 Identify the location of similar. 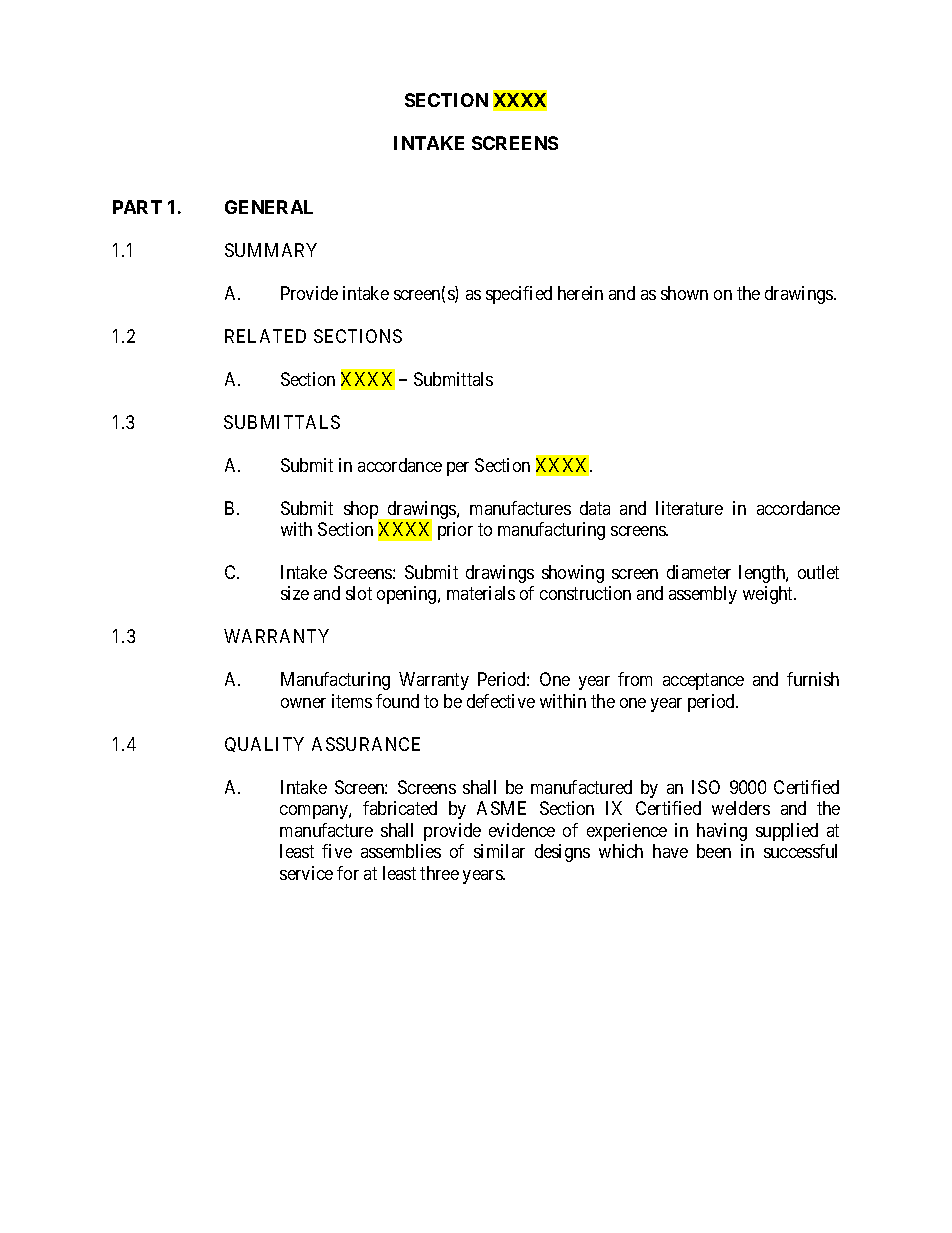
(499, 851).
